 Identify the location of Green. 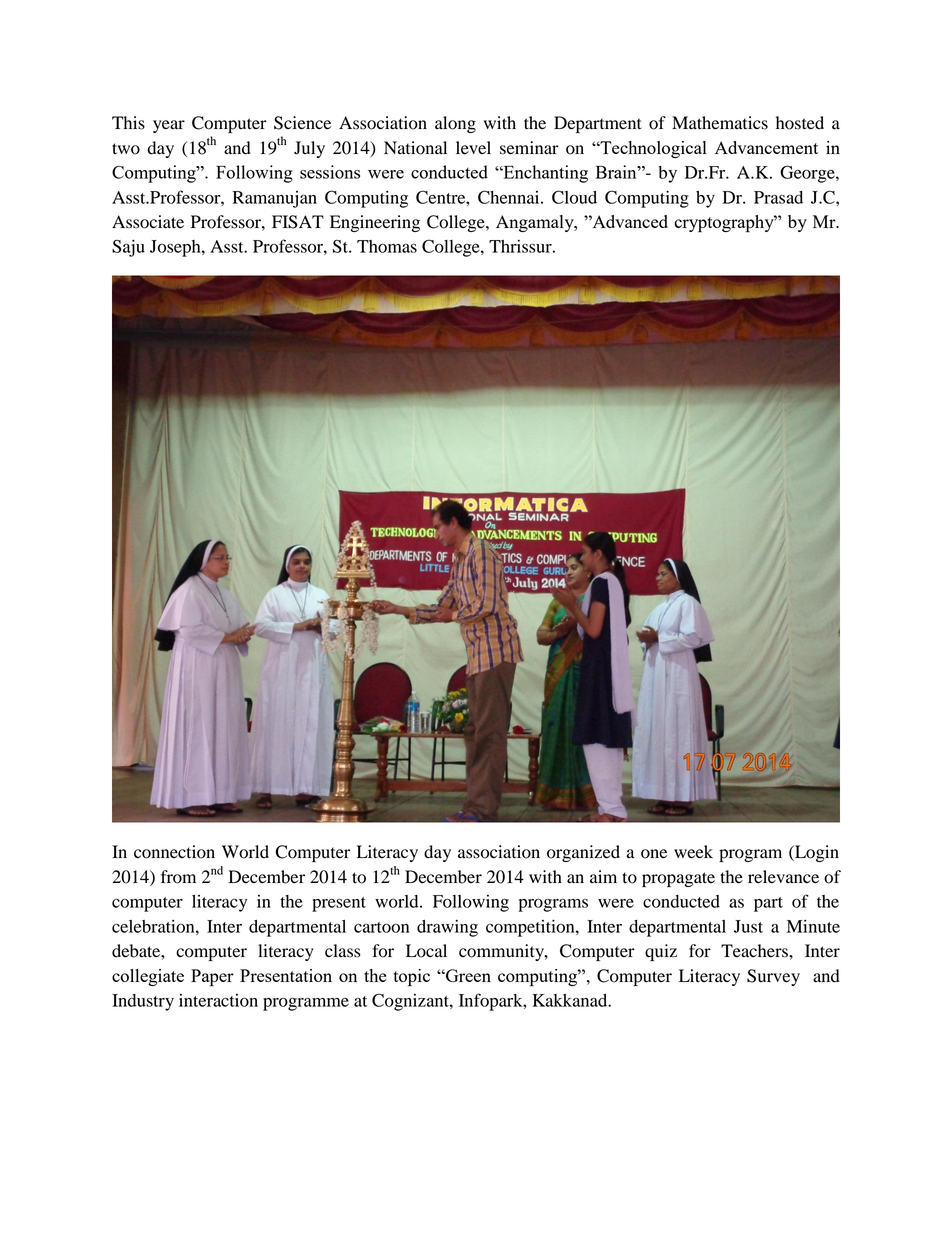
(467, 975).
